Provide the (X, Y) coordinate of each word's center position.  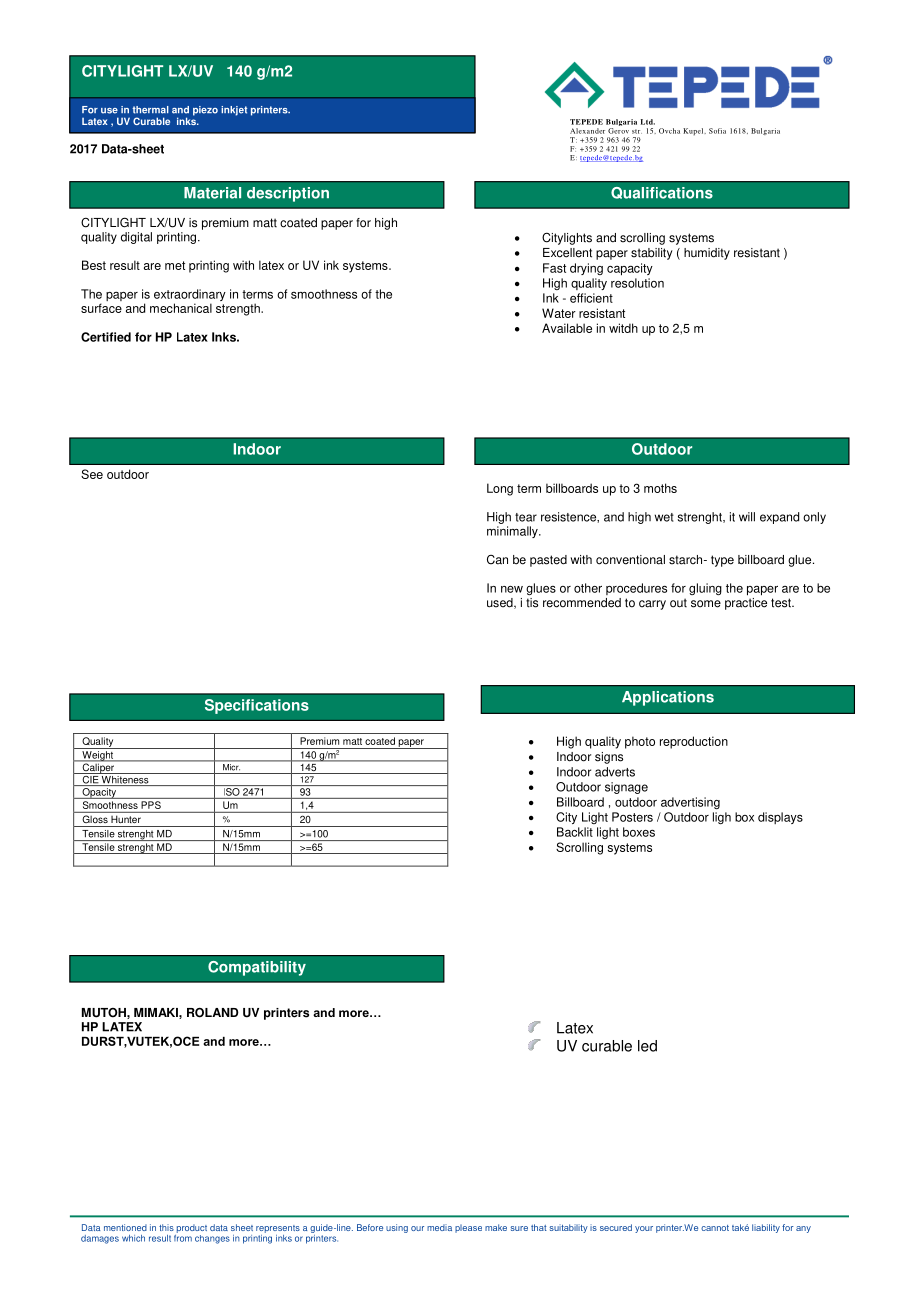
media (439, 1227)
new (512, 589)
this (166, 1227)
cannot (715, 1228)
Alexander (587, 131)
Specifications (257, 706)
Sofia (717, 131)
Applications (668, 698)
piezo (205, 111)
